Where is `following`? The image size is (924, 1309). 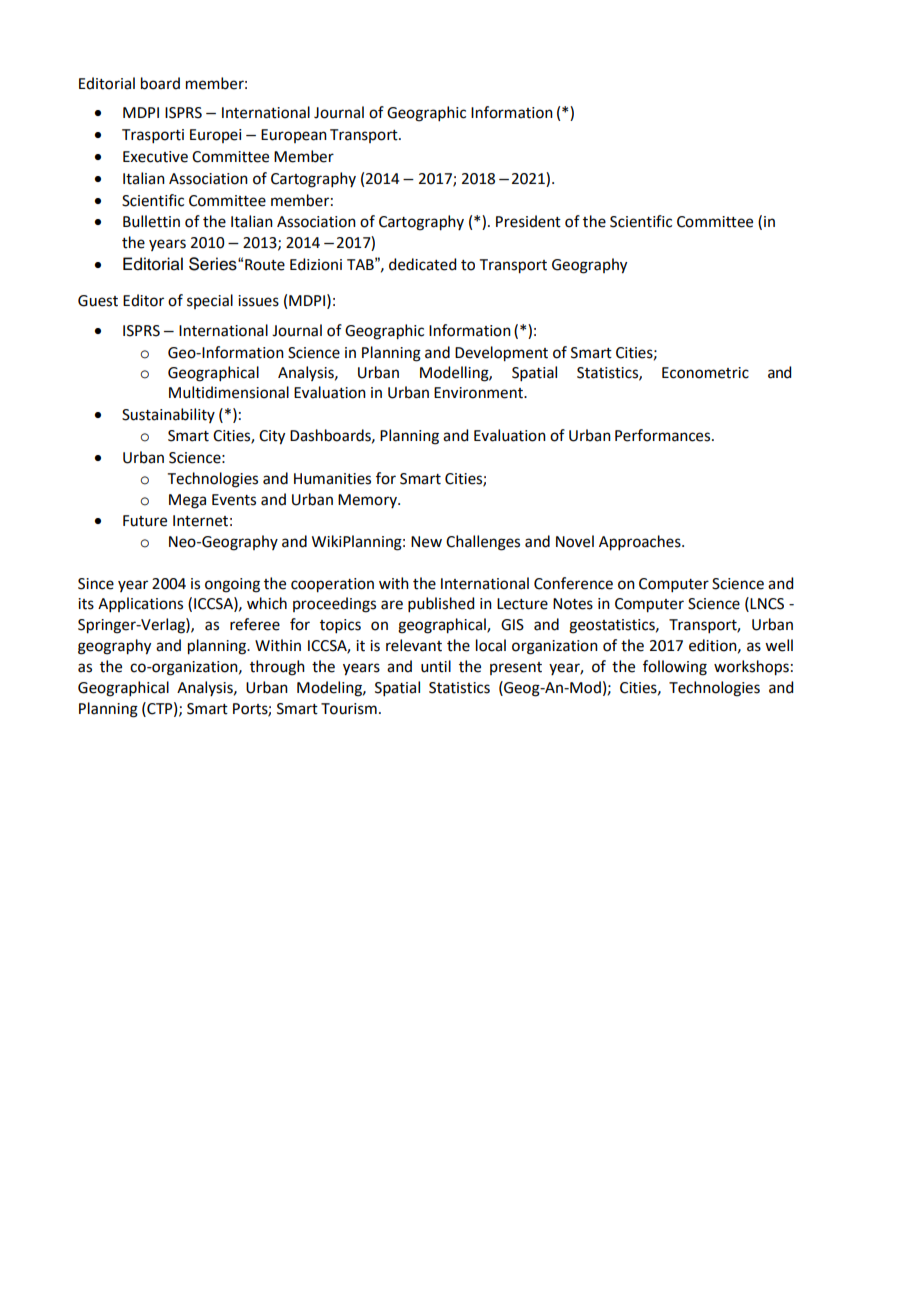 following is located at coordinates (675, 668).
